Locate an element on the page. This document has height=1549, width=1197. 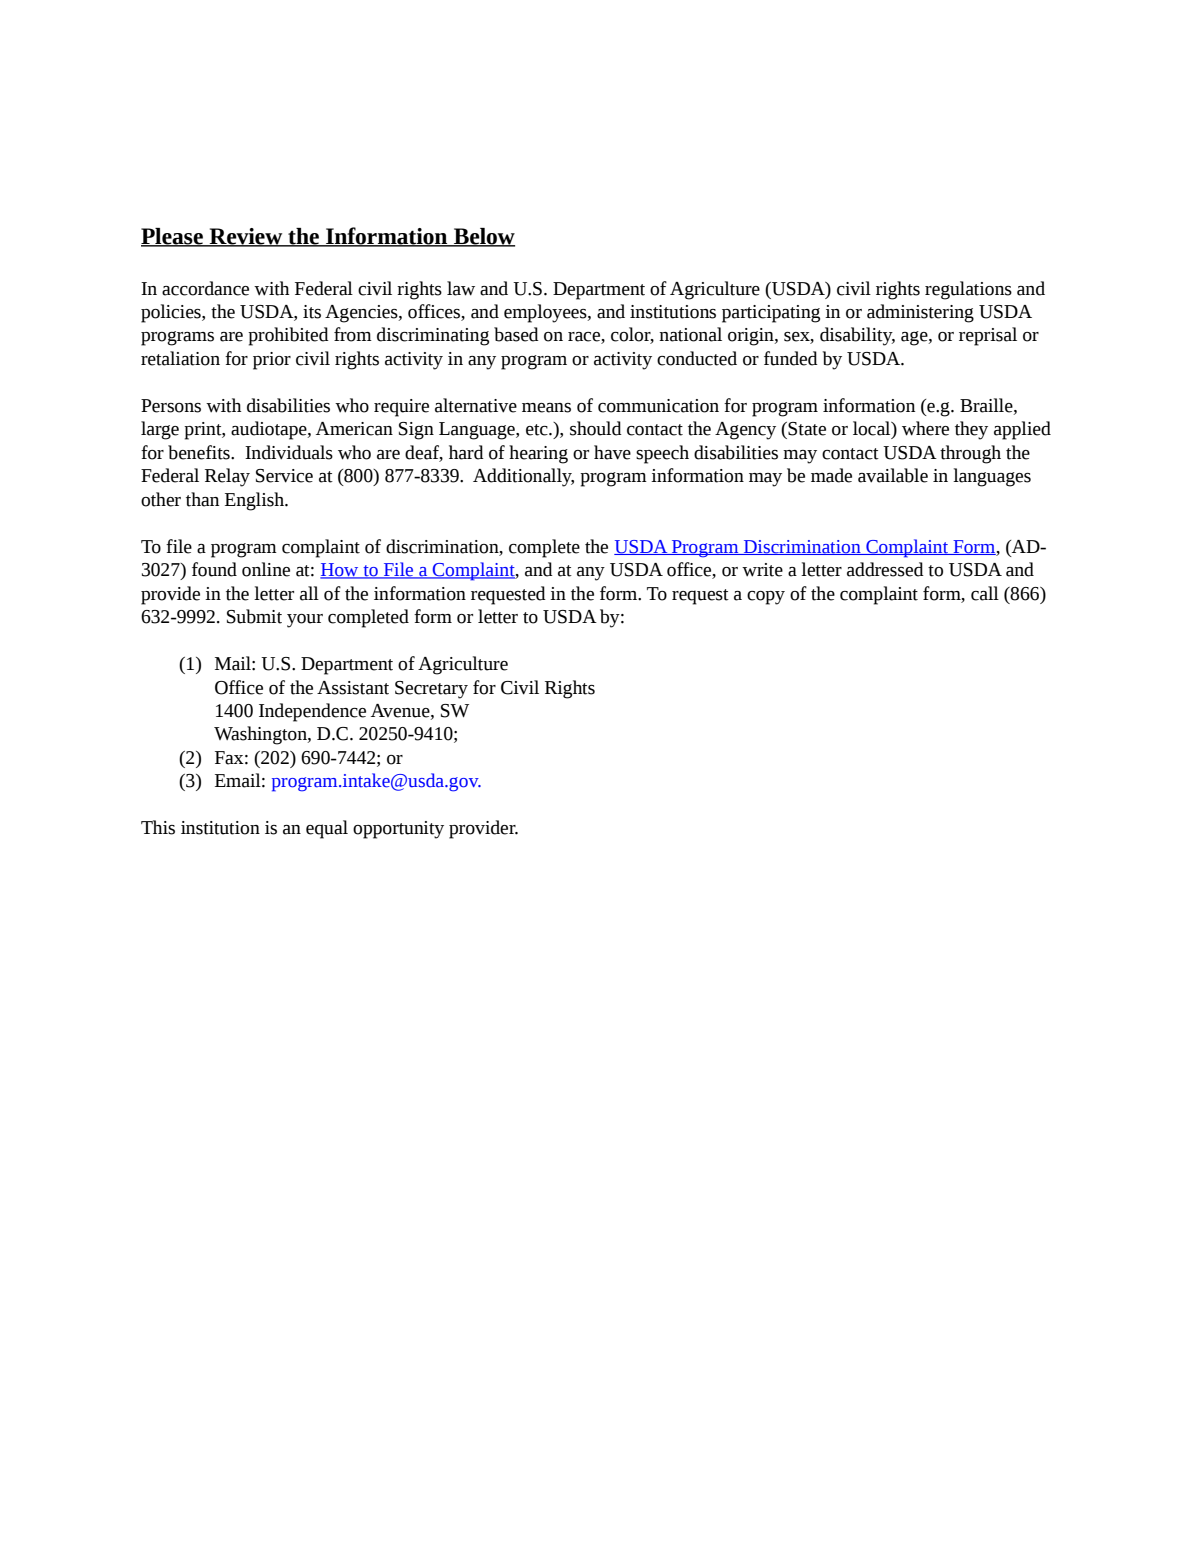
Below is located at coordinates (483, 237).
